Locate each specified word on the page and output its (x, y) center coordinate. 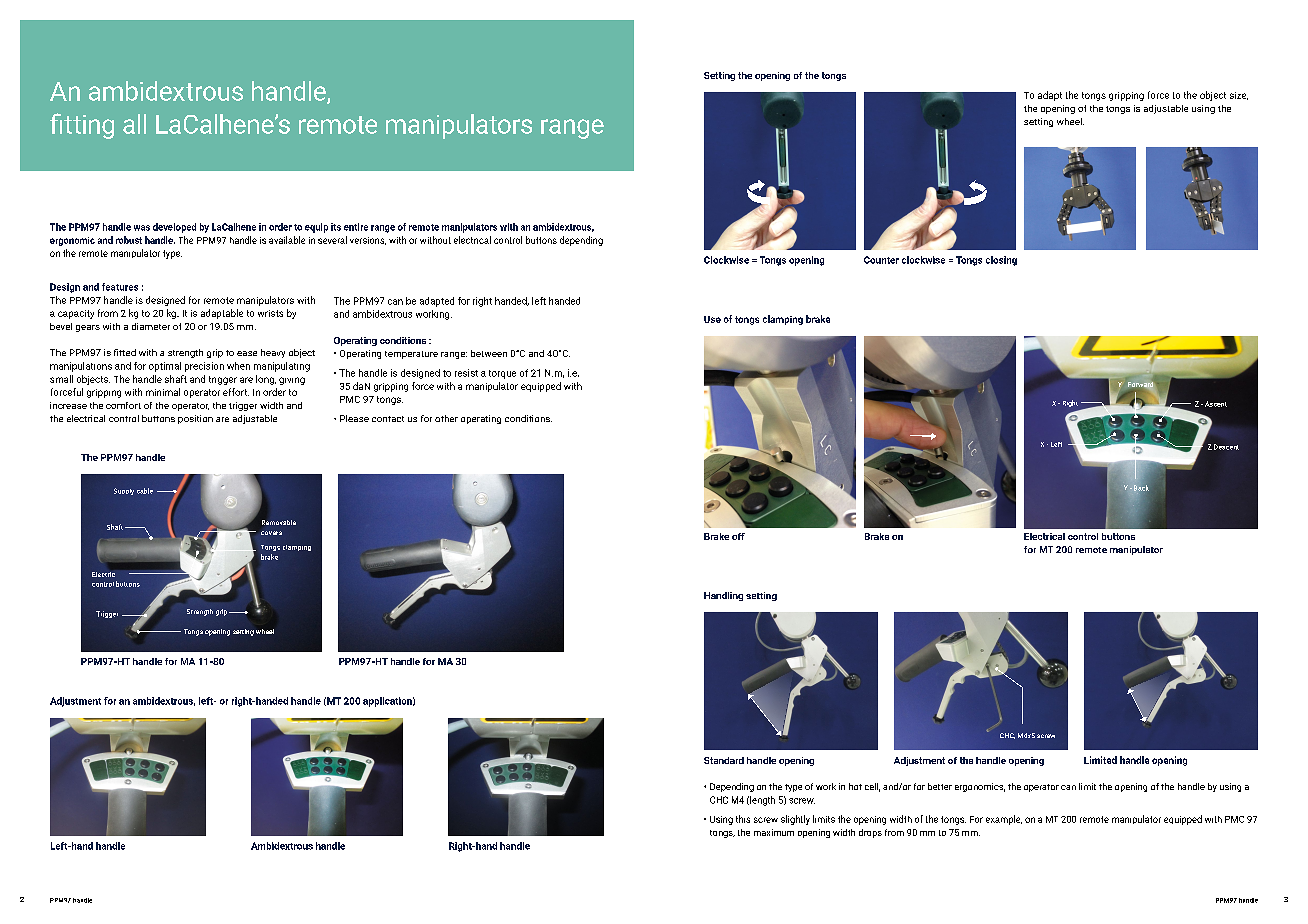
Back (1141, 488)
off (738, 536)
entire (356, 227)
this (743, 819)
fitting (82, 126)
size (1239, 96)
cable (145, 491)
